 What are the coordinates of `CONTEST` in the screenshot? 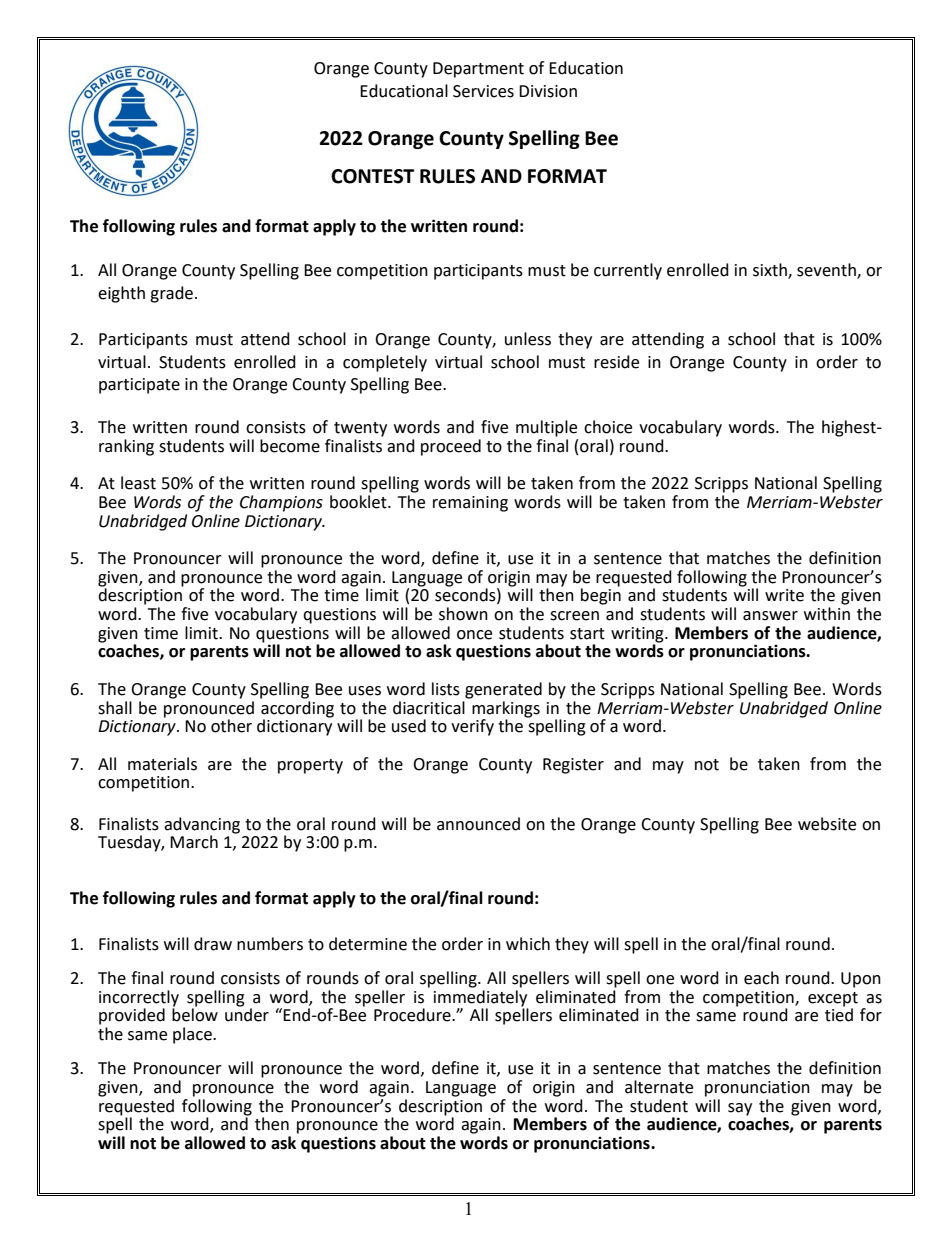 It's located at (372, 176).
